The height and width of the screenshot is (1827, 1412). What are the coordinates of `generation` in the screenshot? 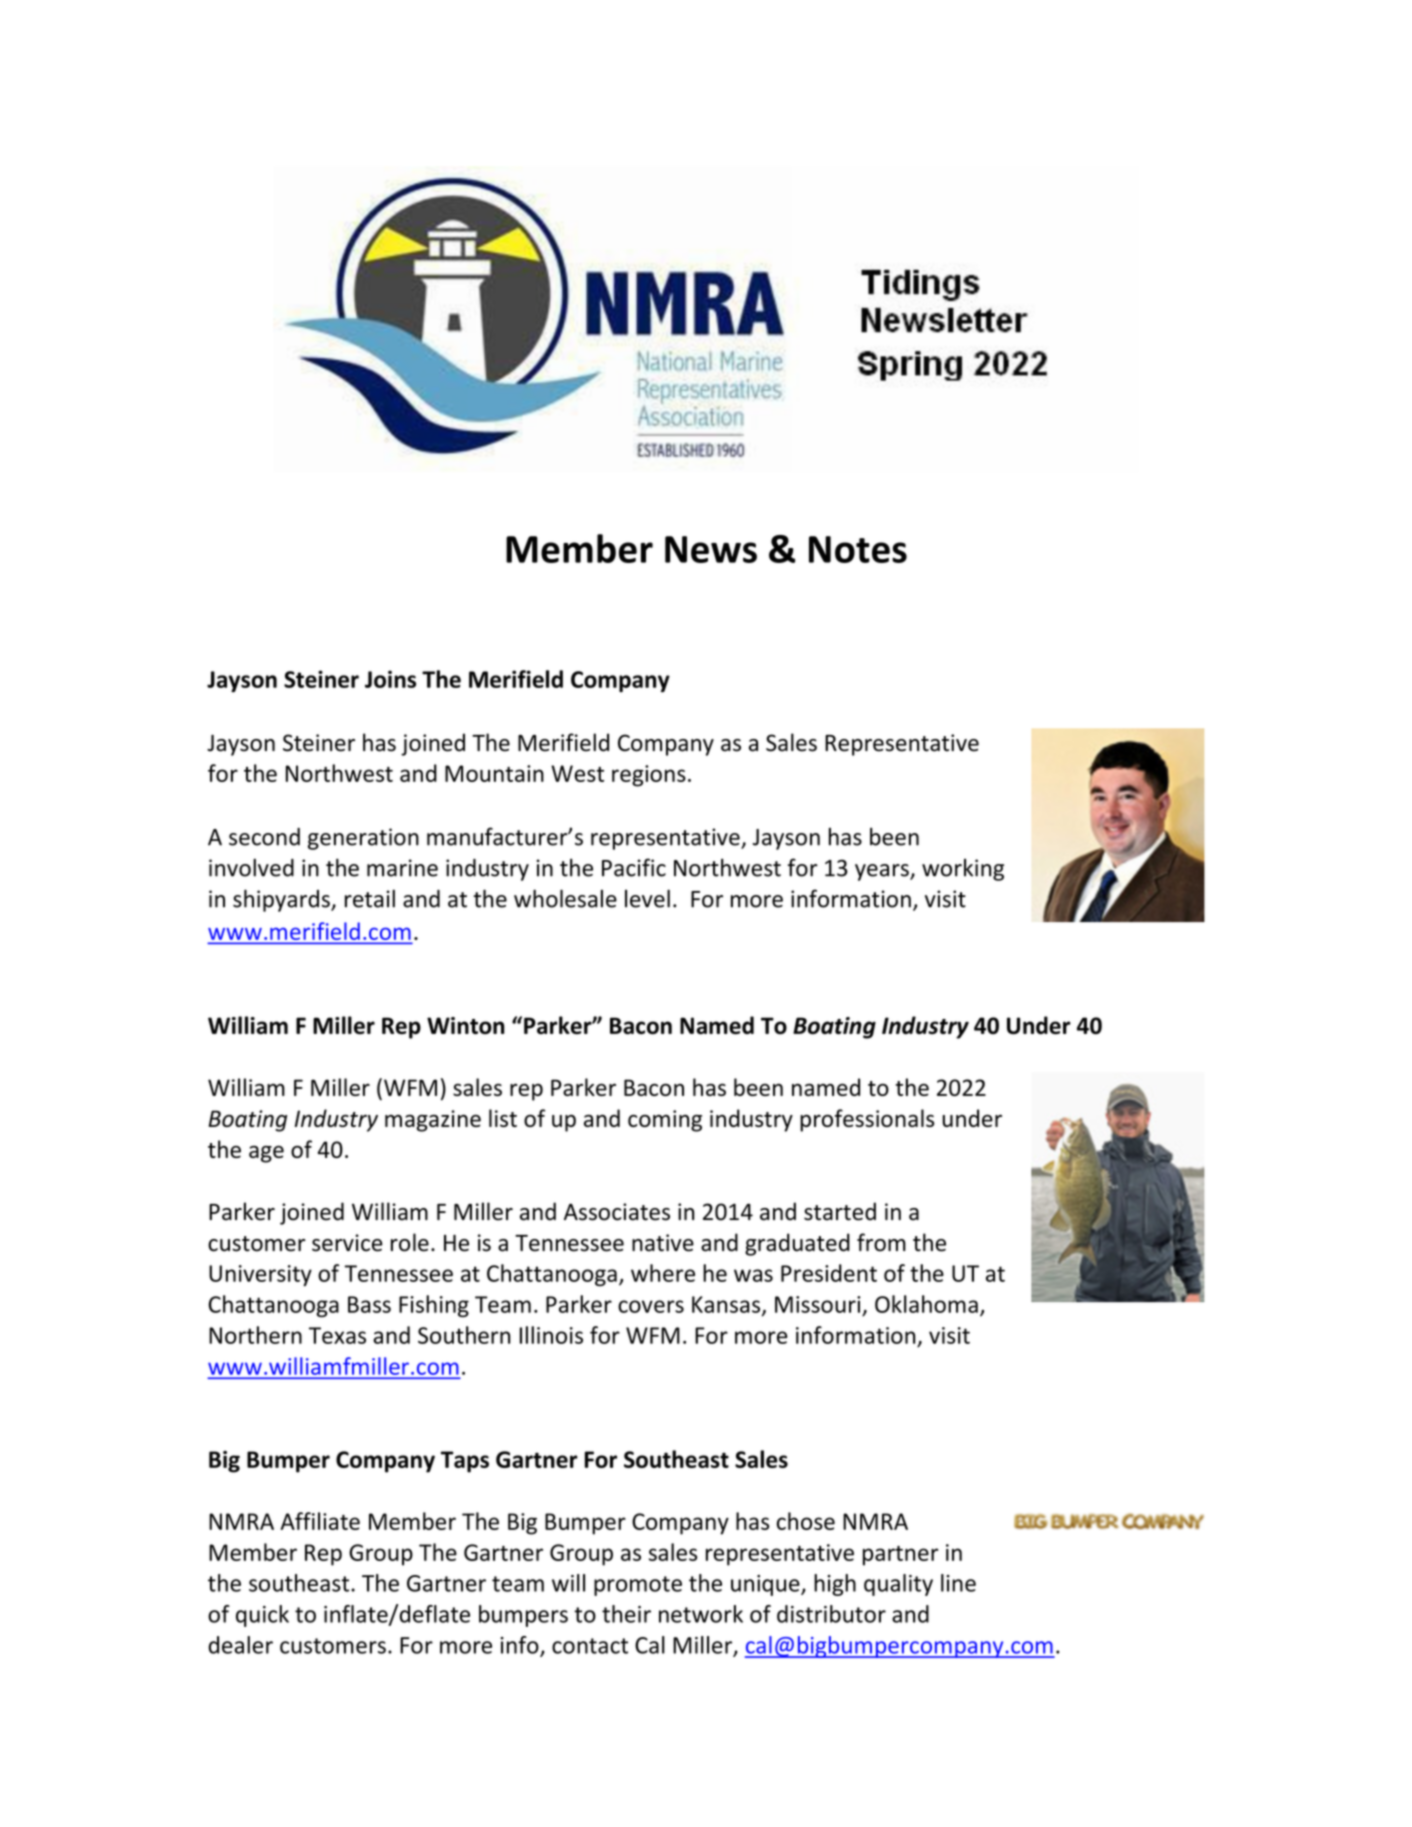 It's located at (363, 839).
